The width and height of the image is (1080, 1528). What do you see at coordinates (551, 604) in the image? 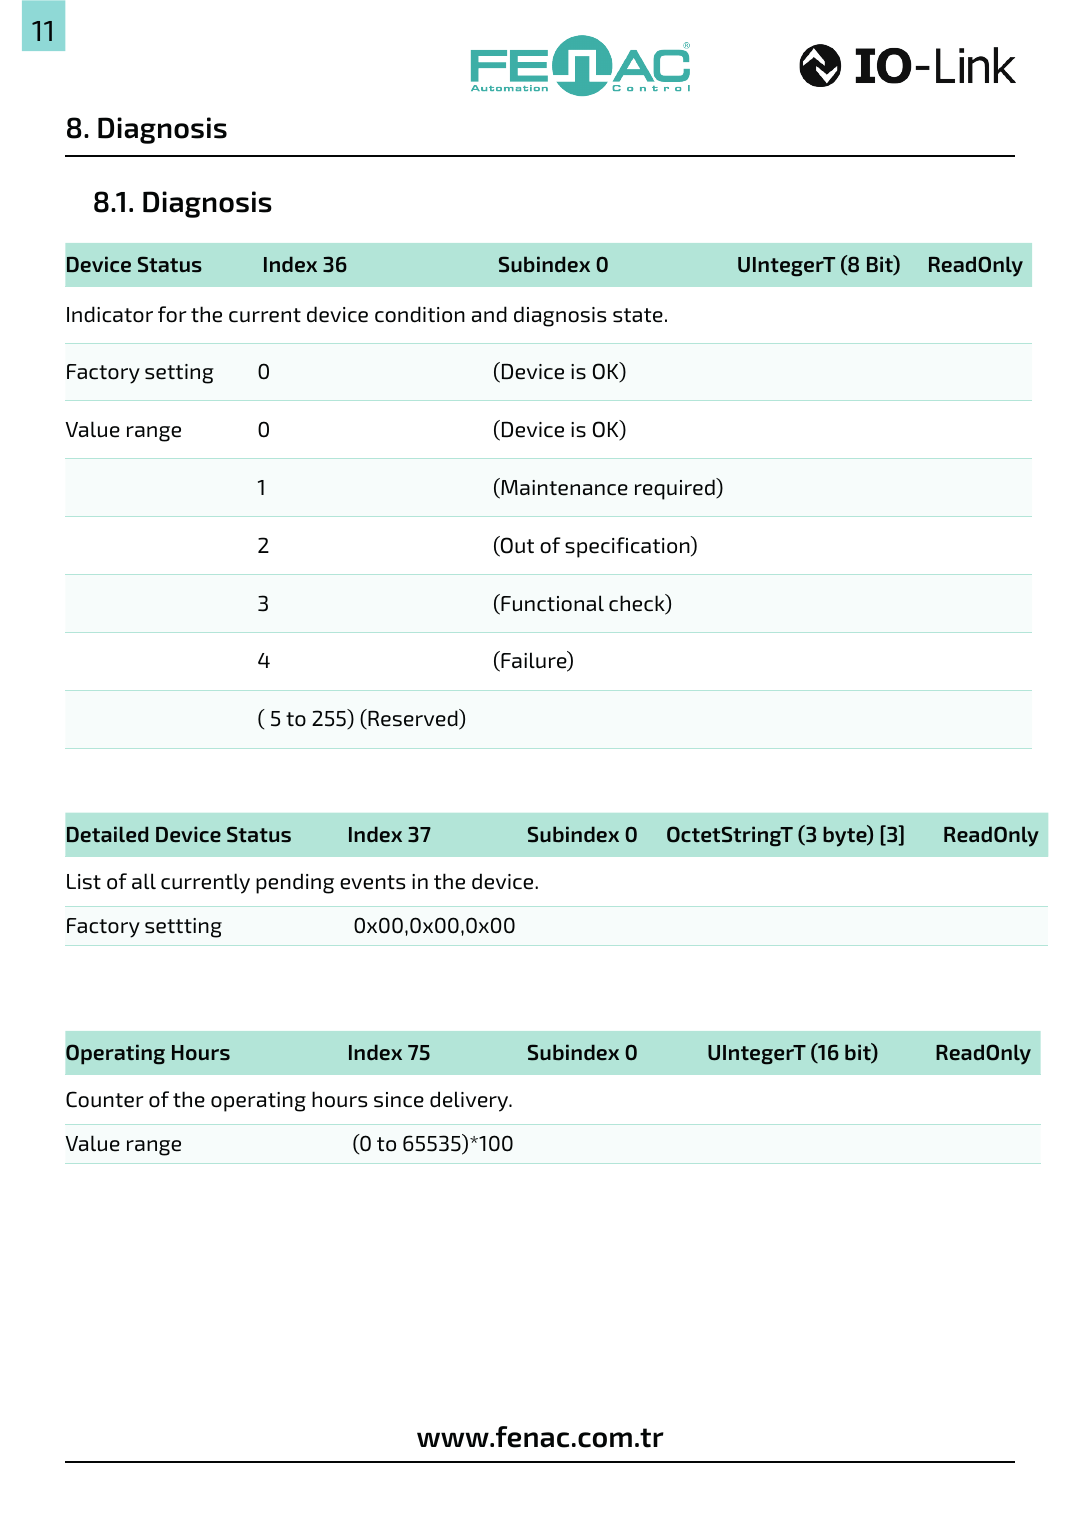
I see `Functional` at bounding box center [551, 604].
